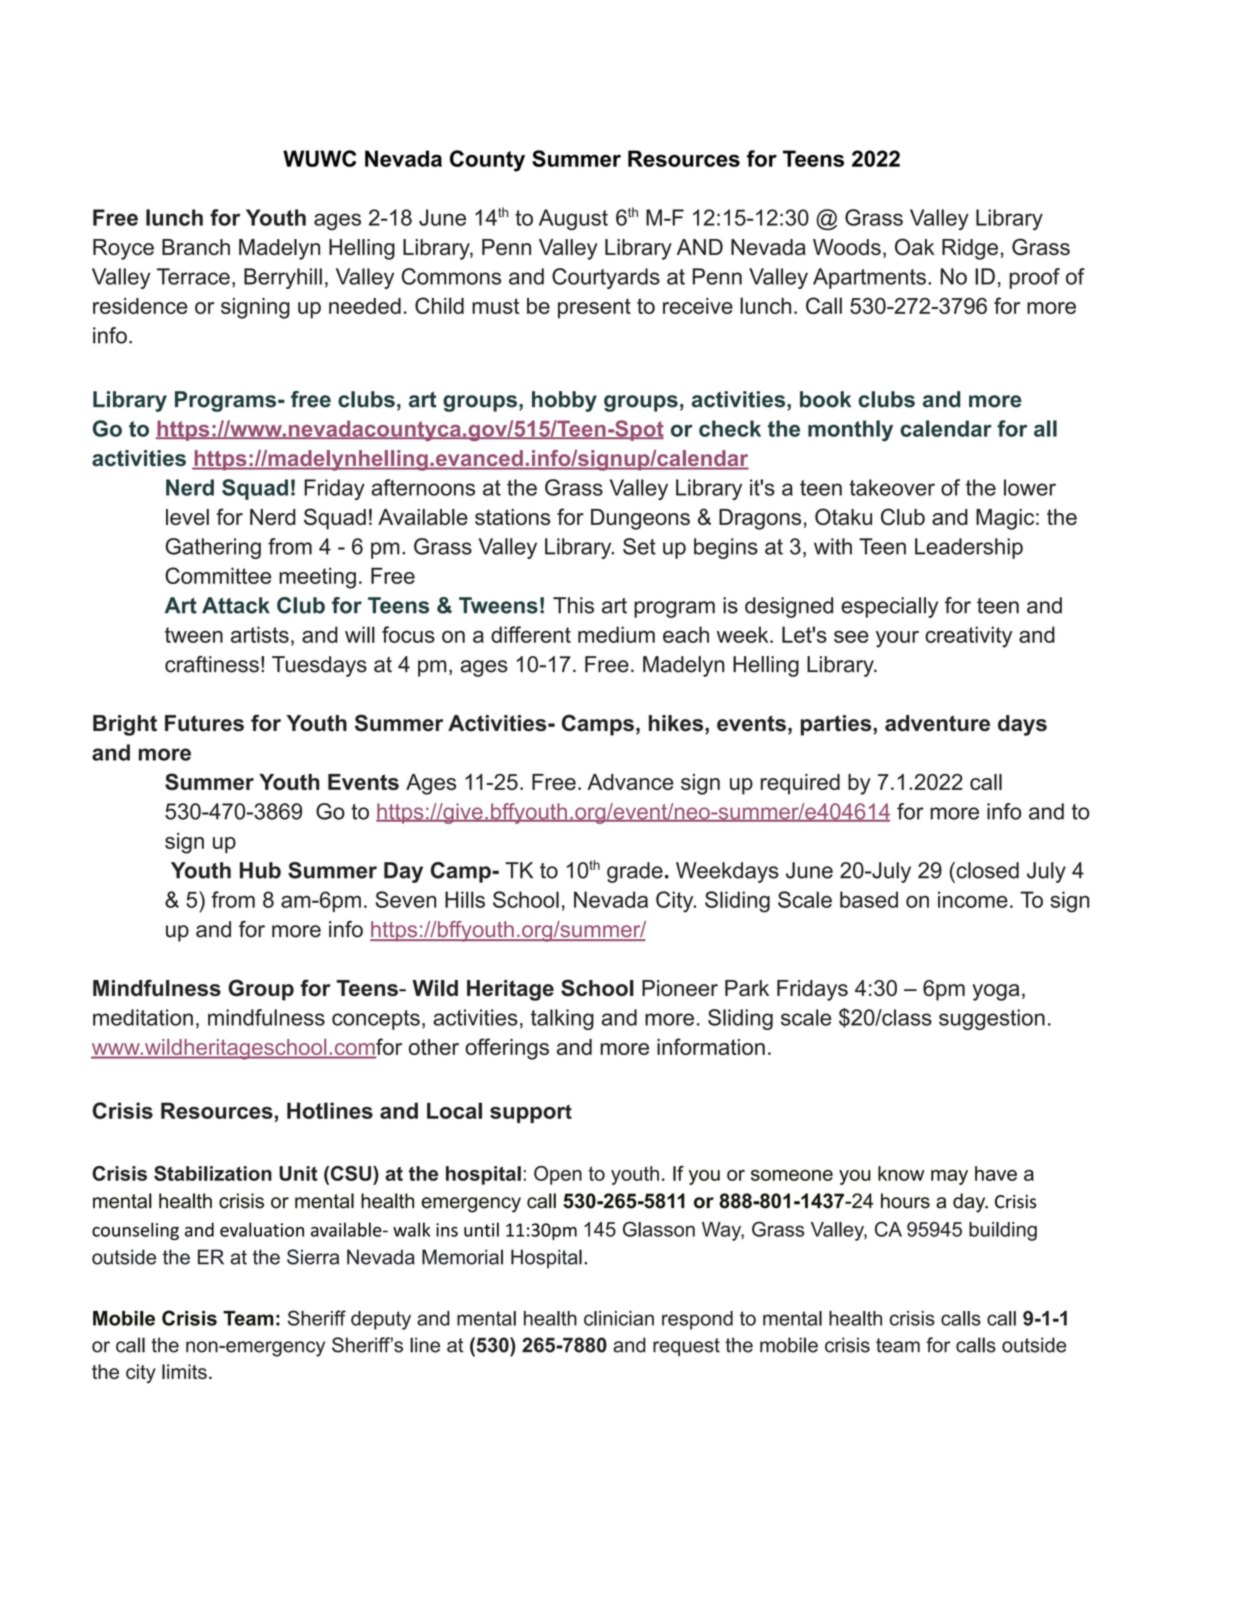 The width and height of the screenshot is (1238, 1603). I want to click on income, so click(973, 899).
